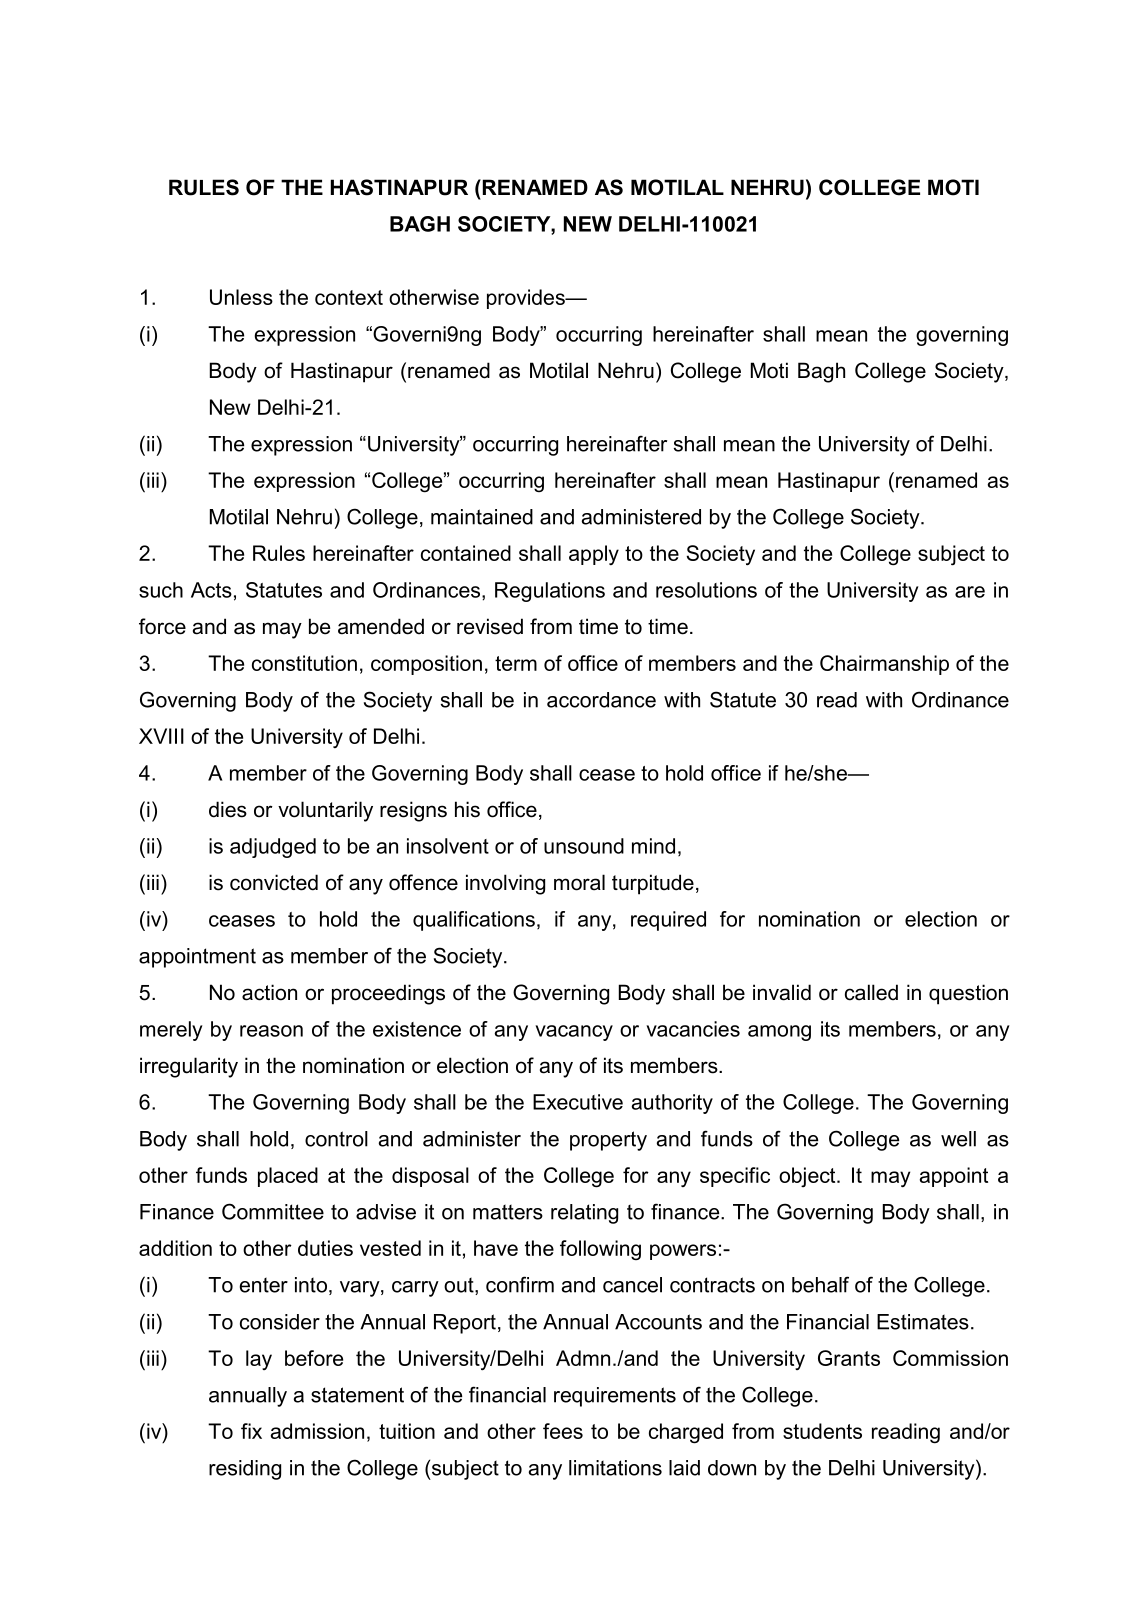  What do you see at coordinates (304, 663) in the screenshot?
I see `constitution` at bounding box center [304, 663].
